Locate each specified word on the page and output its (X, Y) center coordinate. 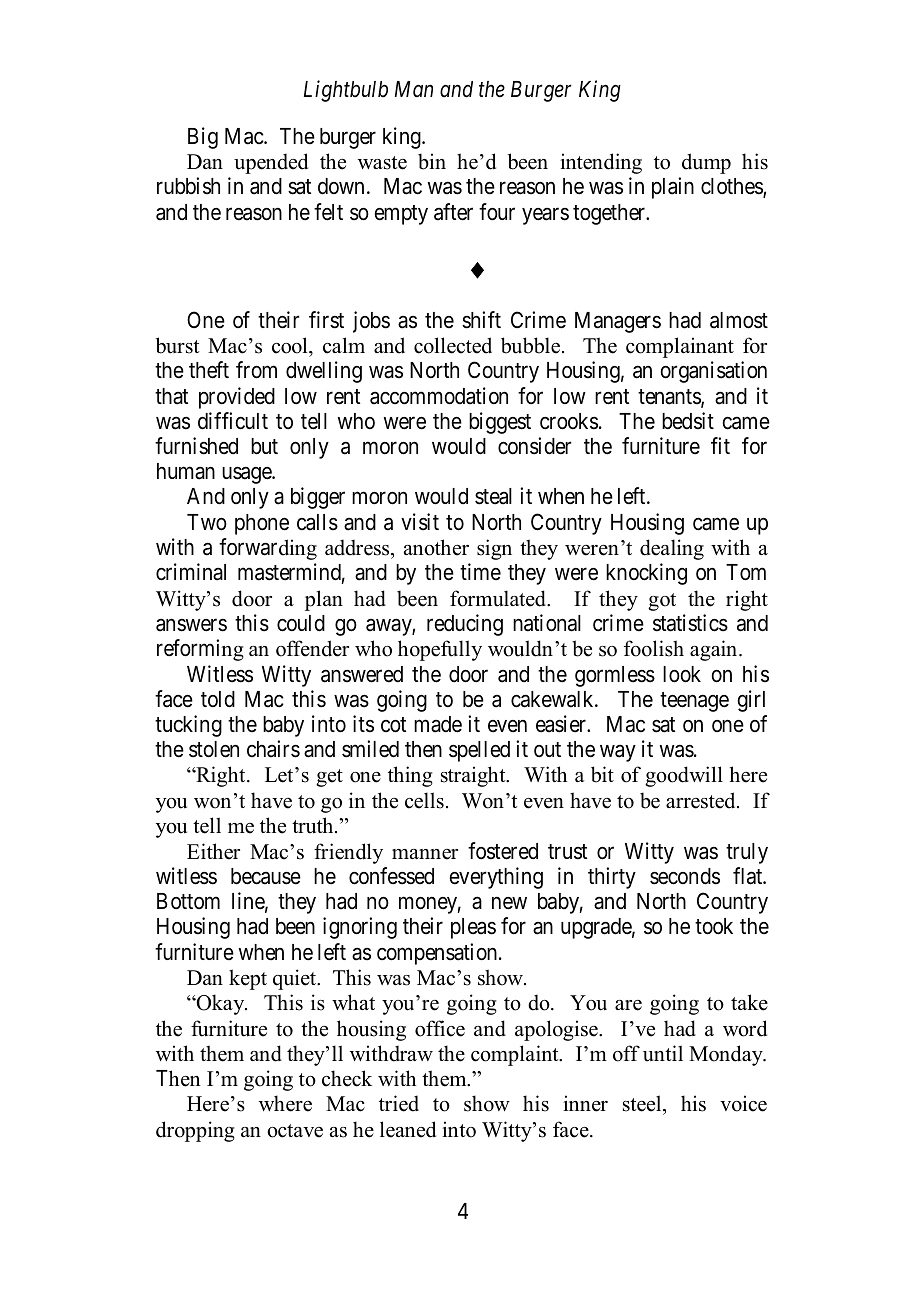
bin (432, 161)
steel (643, 1105)
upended (271, 163)
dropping (195, 1131)
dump (706, 163)
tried (399, 1103)
